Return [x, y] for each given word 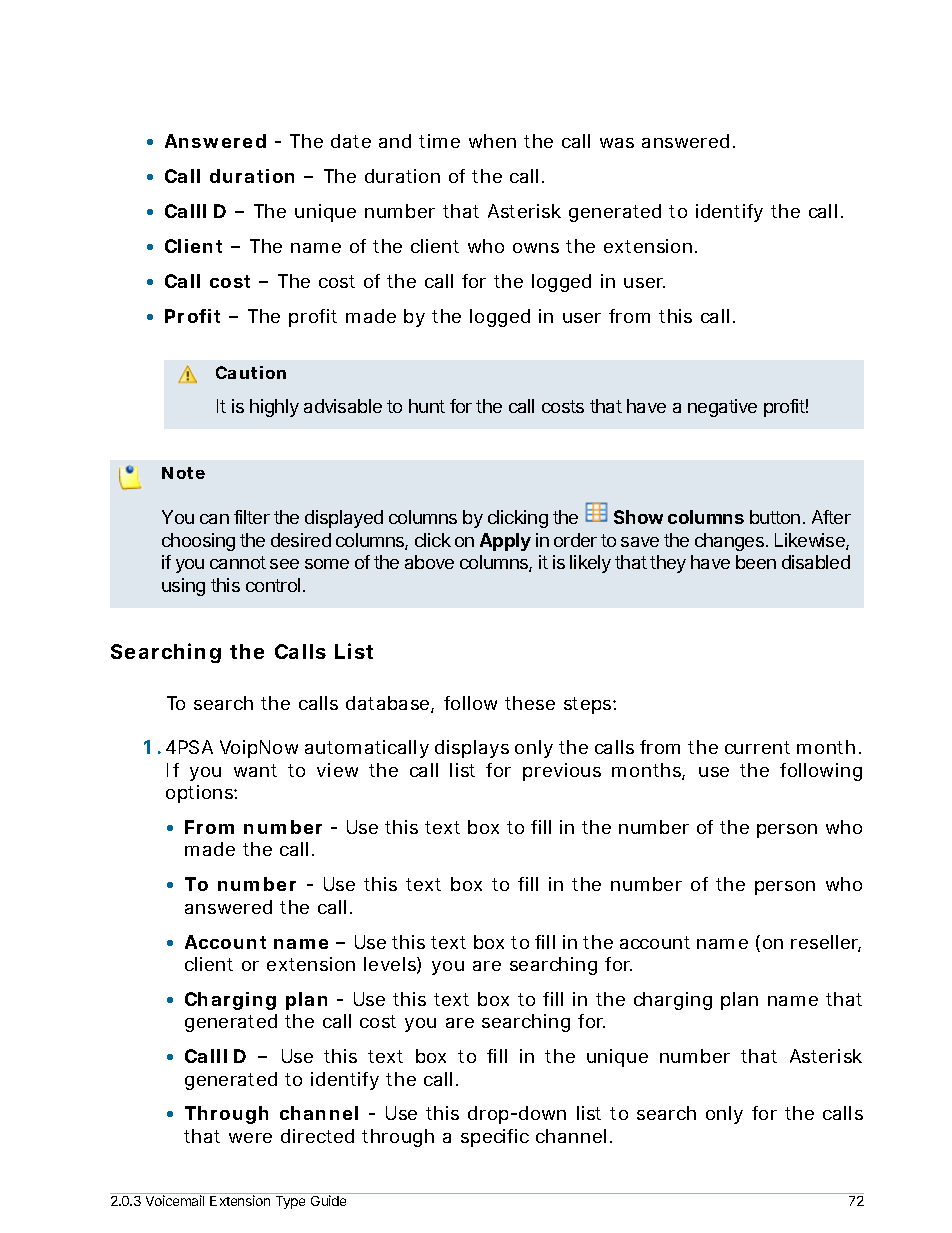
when [492, 141]
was [617, 143]
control [273, 585]
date [351, 141]
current [757, 747]
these [530, 703]
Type [290, 1202]
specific [495, 1138]
